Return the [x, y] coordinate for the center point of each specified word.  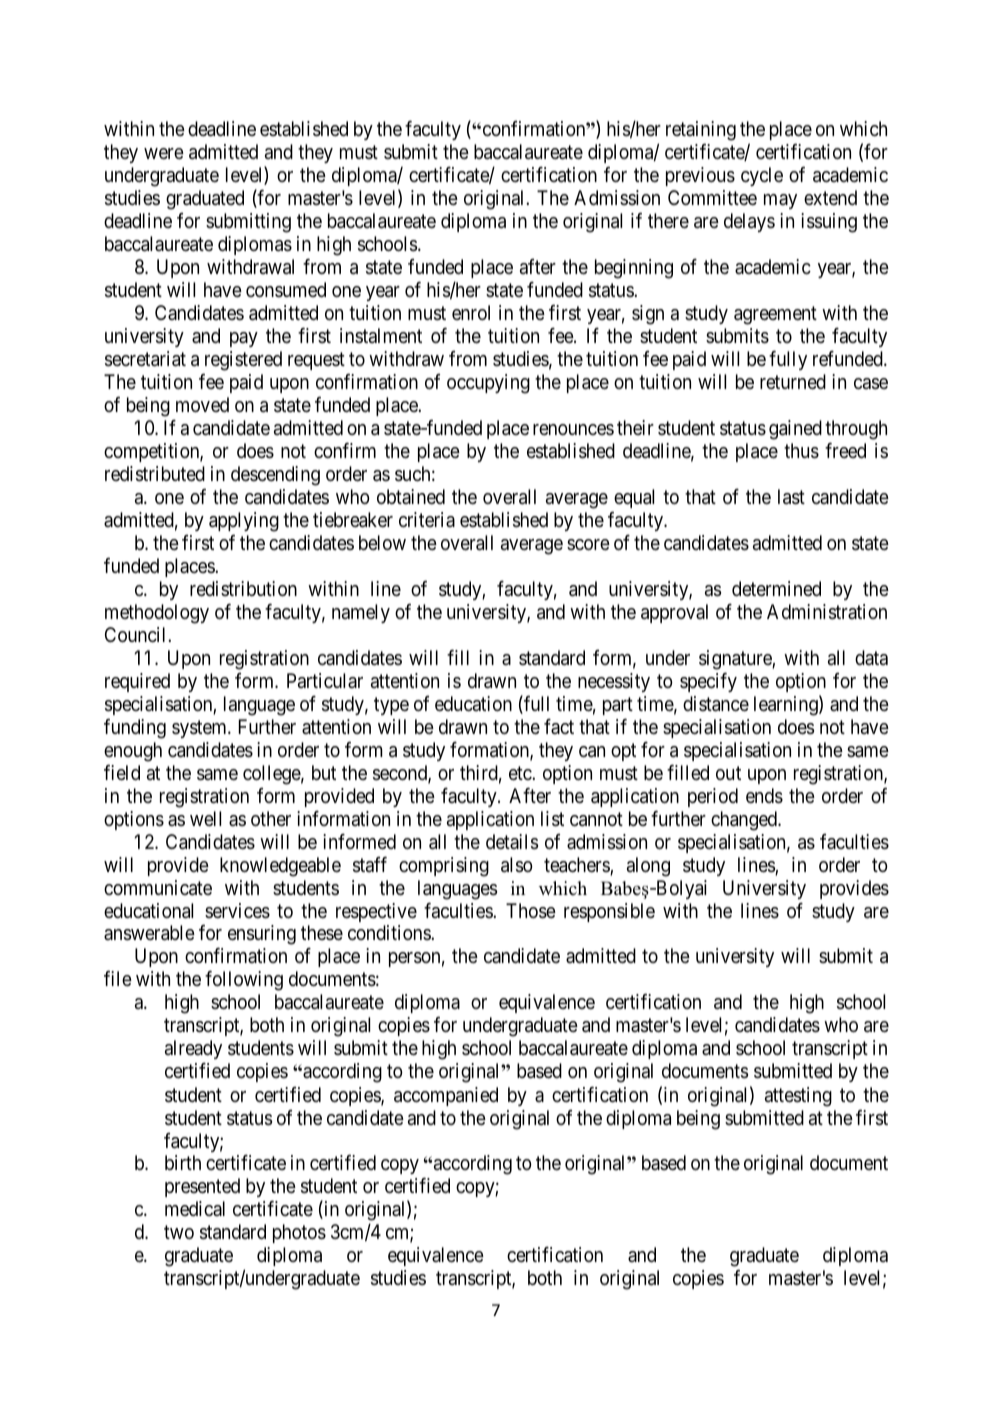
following [244, 981]
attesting [798, 1097]
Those [531, 911]
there [668, 221]
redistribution [243, 589]
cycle [762, 176]
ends [764, 796]
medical [195, 1208]
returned [793, 382]
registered [243, 361]
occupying [488, 384]
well [205, 818]
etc [521, 773]
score [588, 544]
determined [776, 589]
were [164, 153]
